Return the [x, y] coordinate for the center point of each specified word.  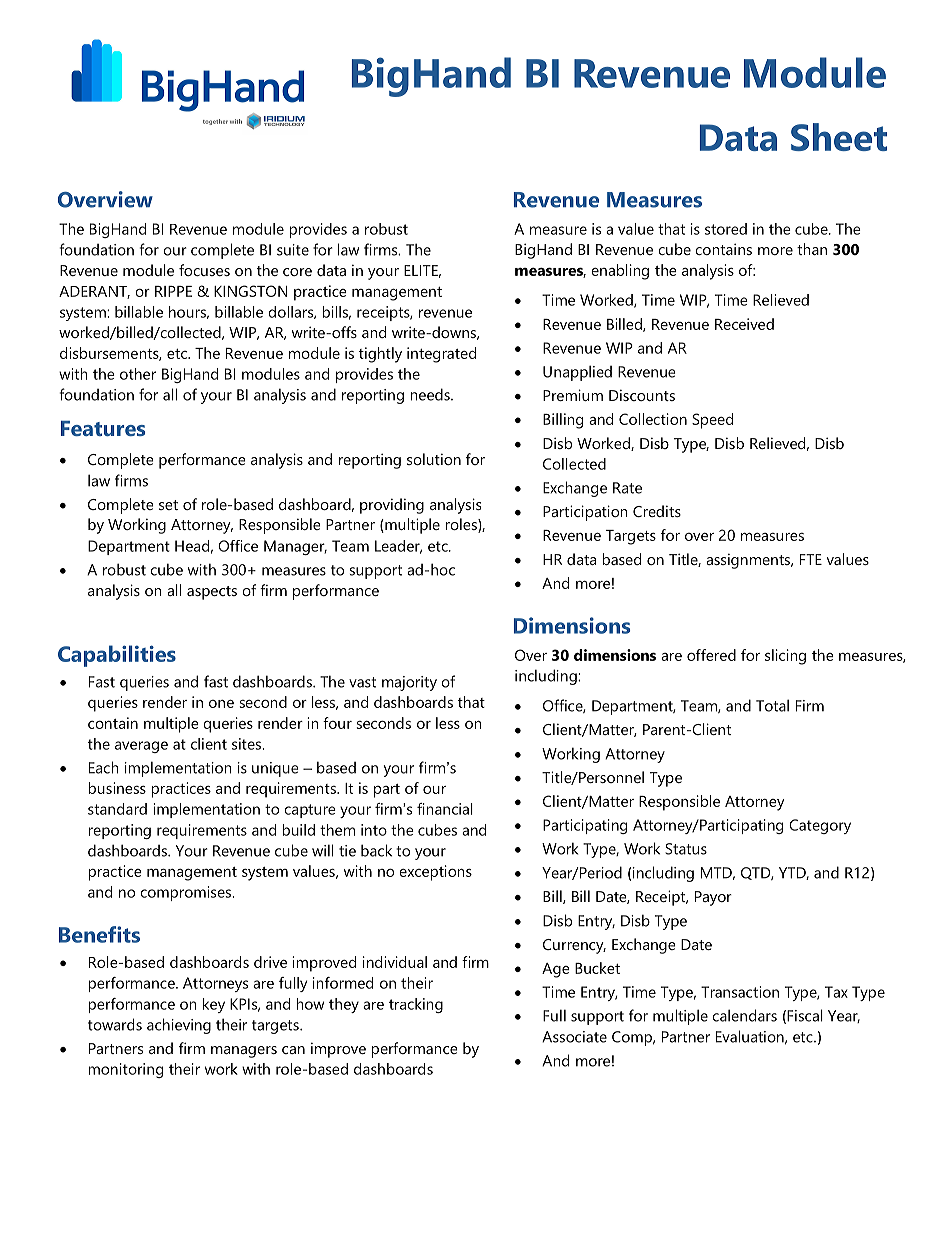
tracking [416, 1005]
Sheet [839, 137]
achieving [179, 1026]
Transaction [740, 992]
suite [293, 250]
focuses [204, 270]
